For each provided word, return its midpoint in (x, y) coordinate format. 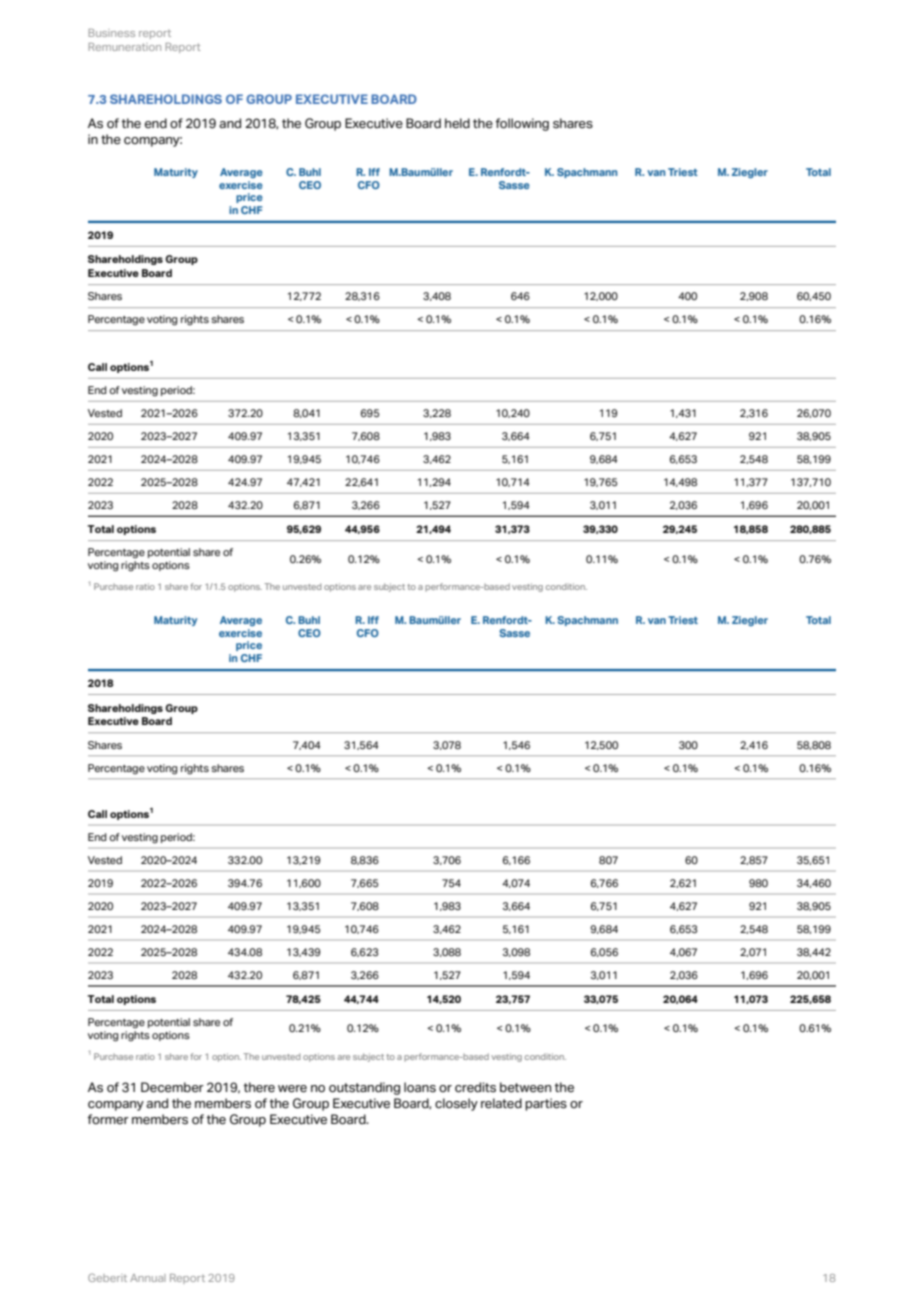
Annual (148, 1278)
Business (111, 33)
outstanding (364, 1088)
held (457, 123)
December (172, 1087)
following (522, 124)
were (292, 1089)
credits (475, 1087)
